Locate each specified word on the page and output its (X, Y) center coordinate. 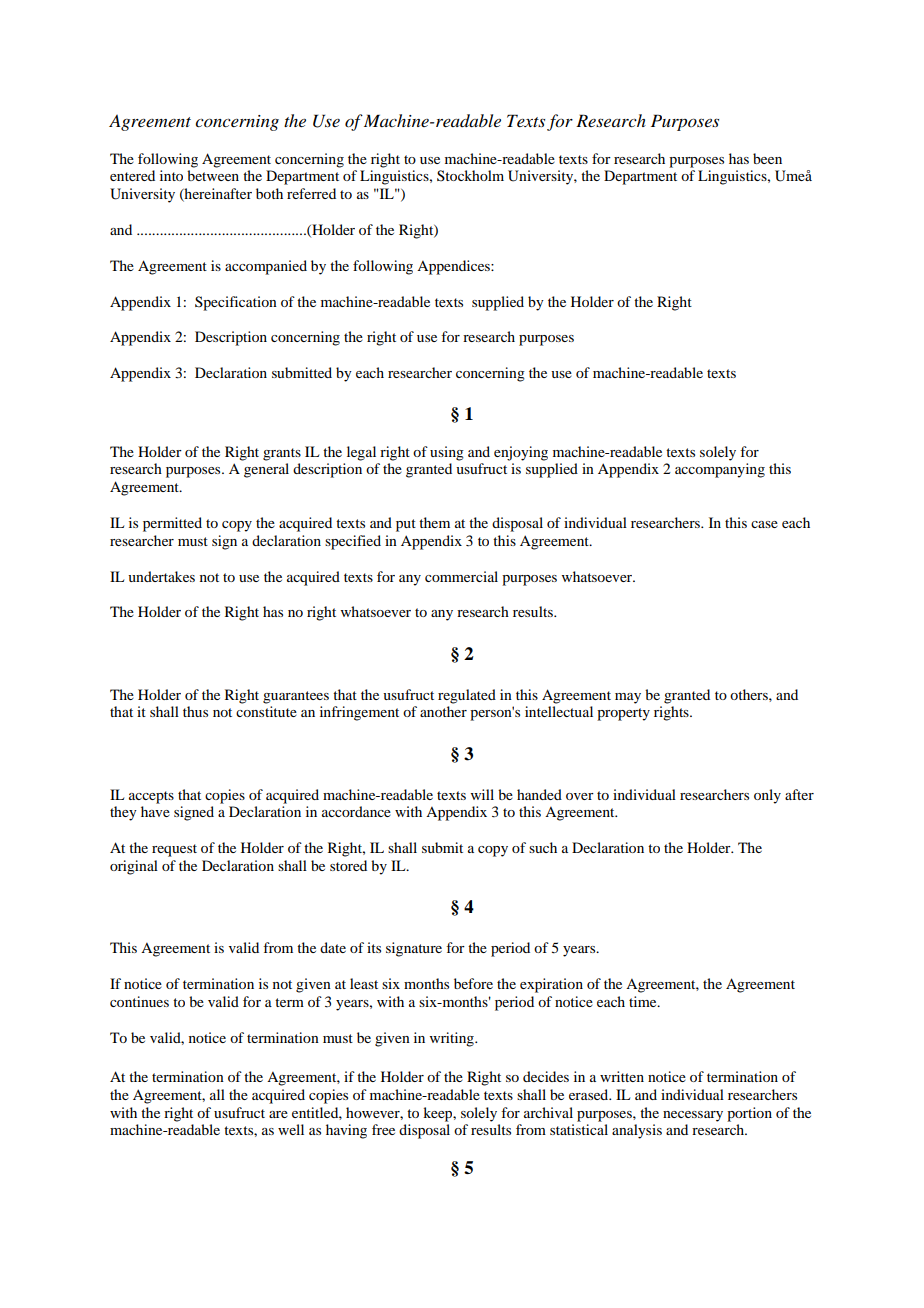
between (213, 175)
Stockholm (470, 175)
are (278, 1114)
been (767, 158)
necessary (693, 1116)
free (383, 1129)
